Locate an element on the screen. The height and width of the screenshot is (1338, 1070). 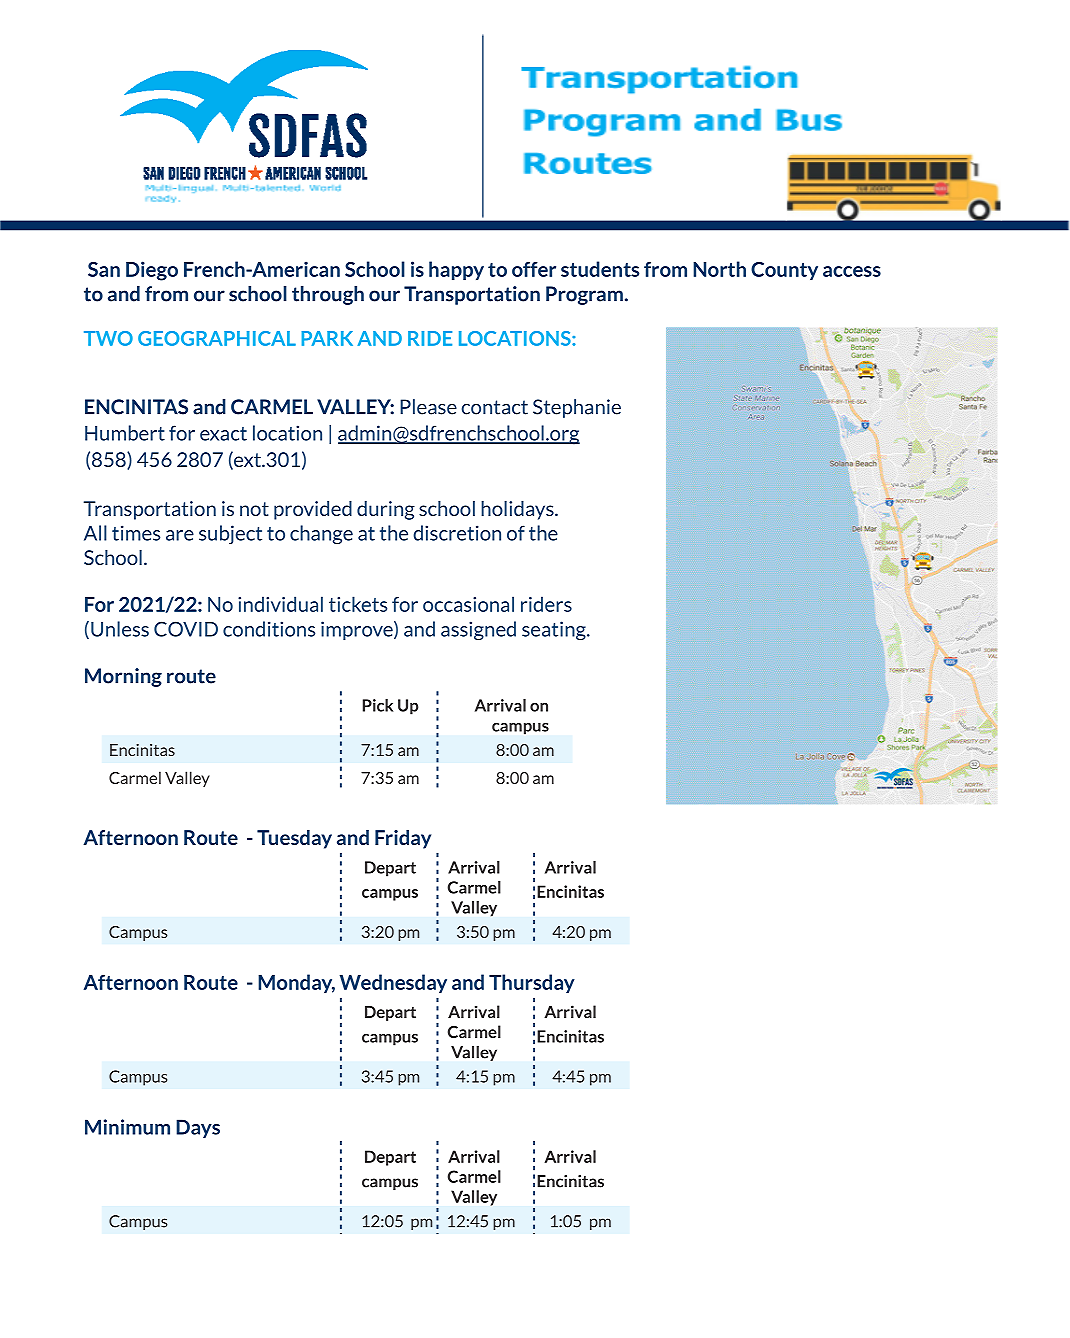
Diego is located at coordinates (152, 271).
